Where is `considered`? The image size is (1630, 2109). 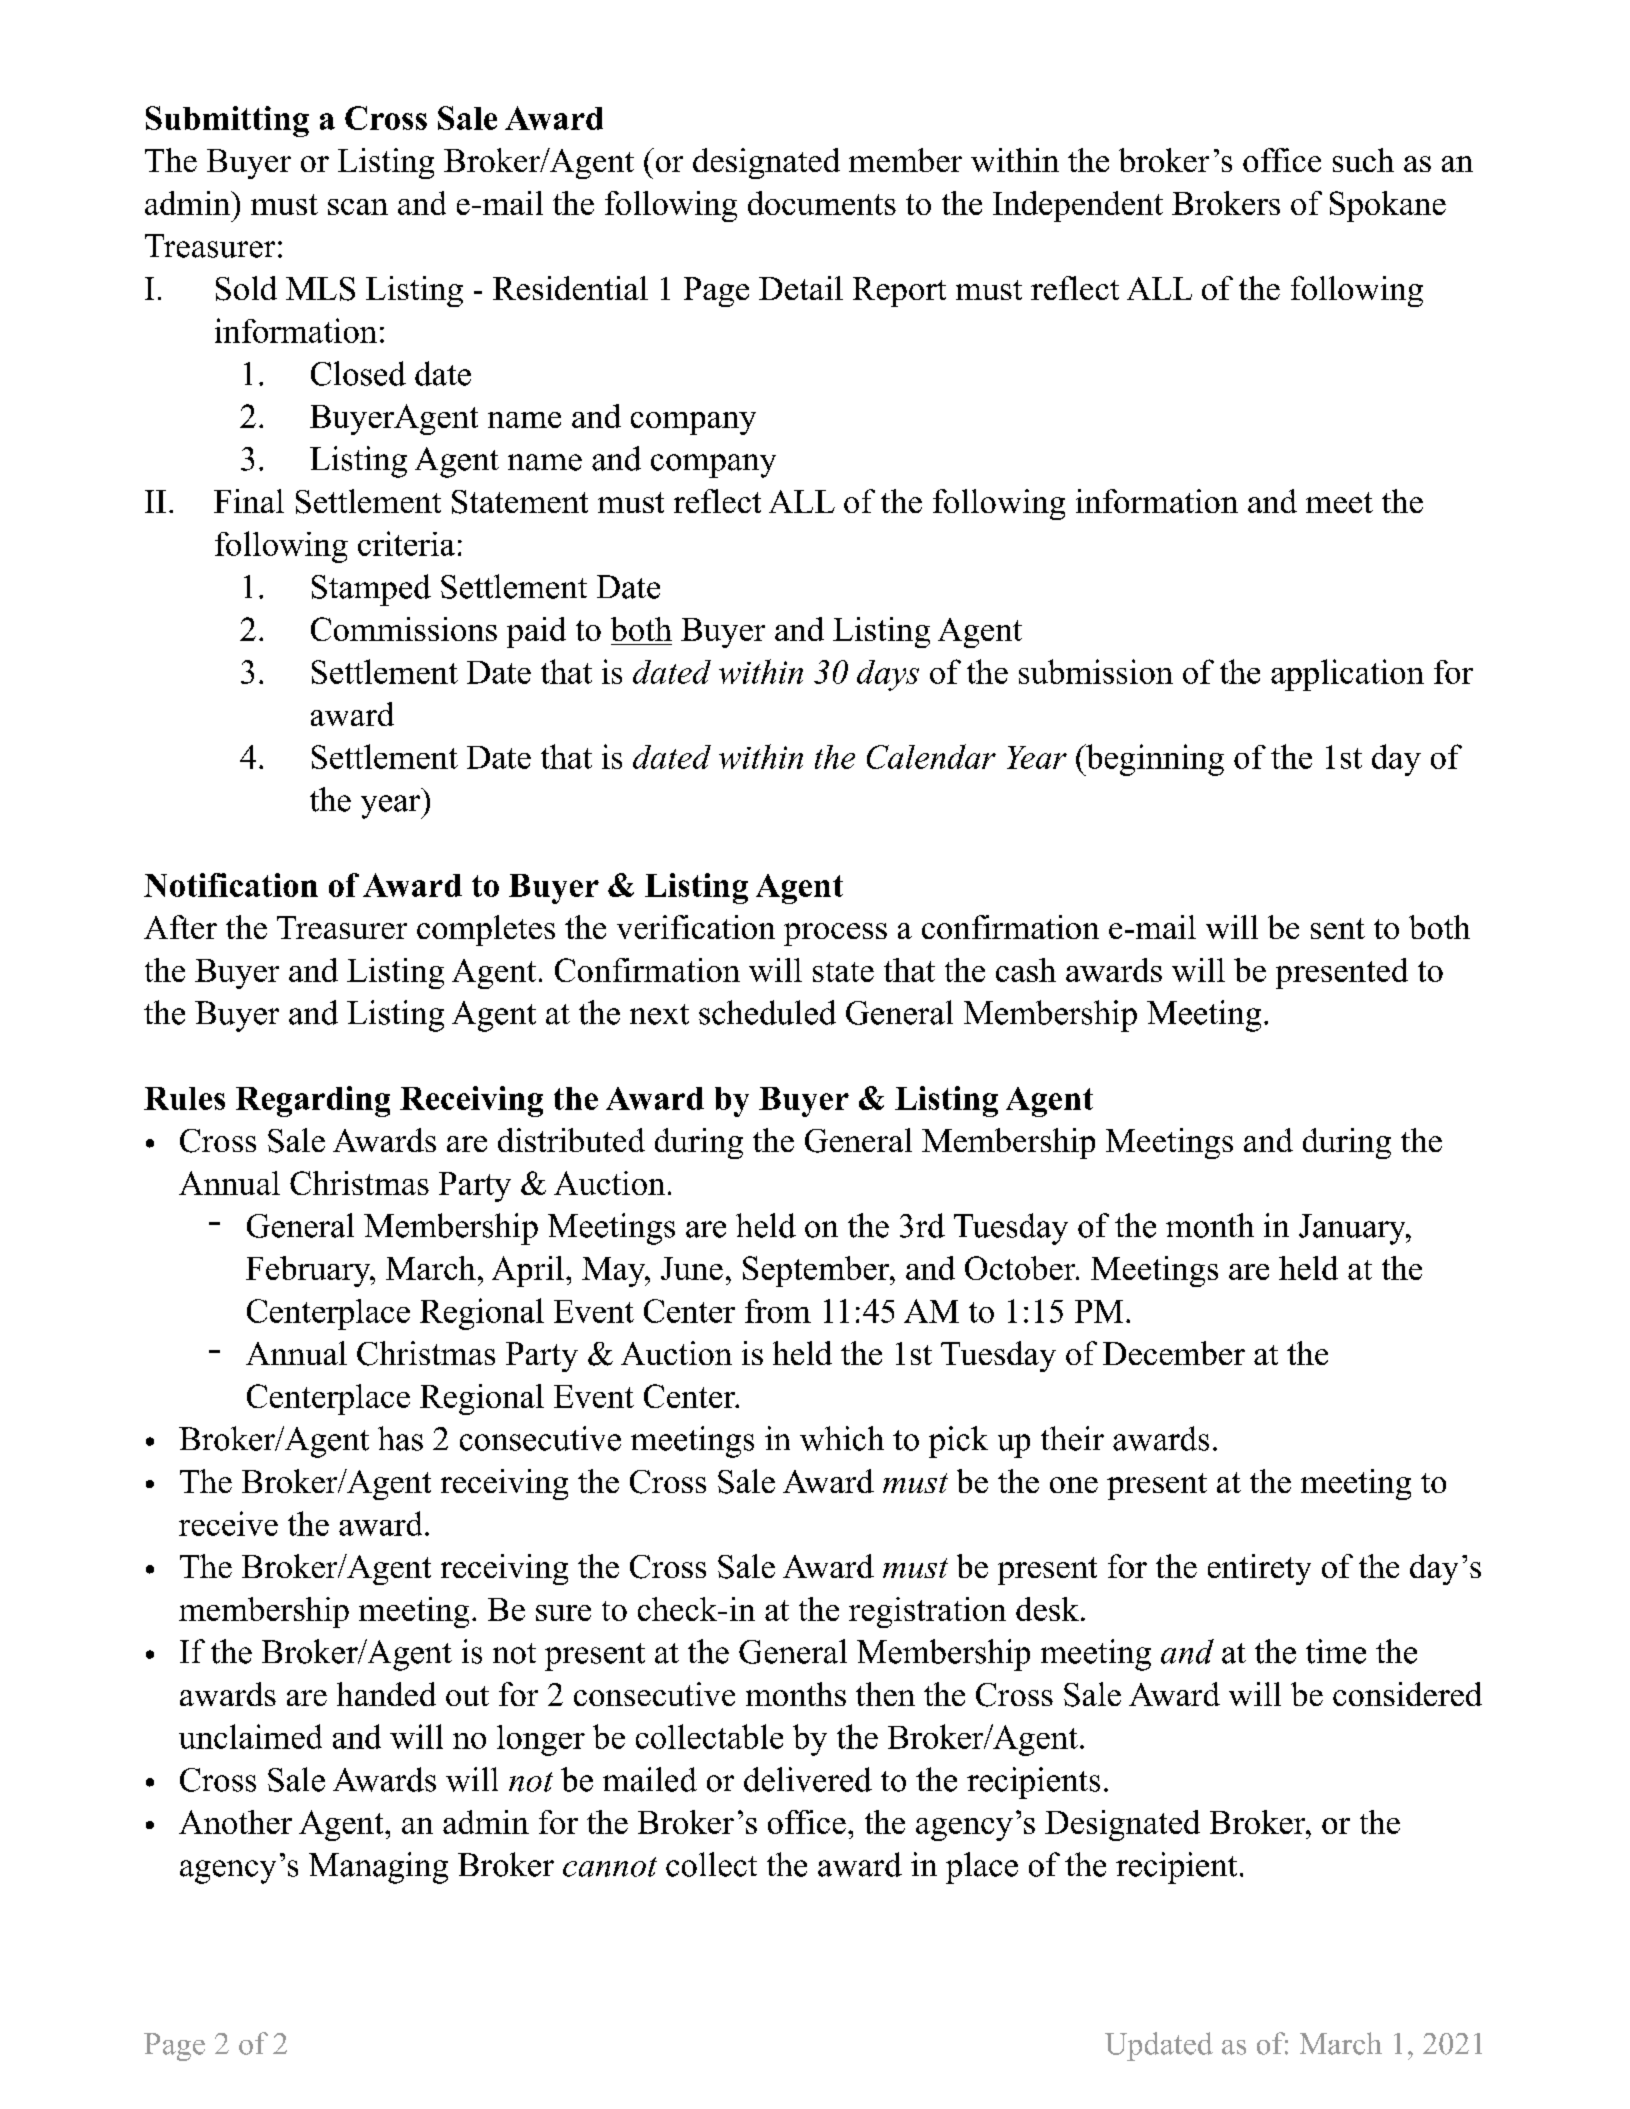
considered is located at coordinates (1407, 1694).
